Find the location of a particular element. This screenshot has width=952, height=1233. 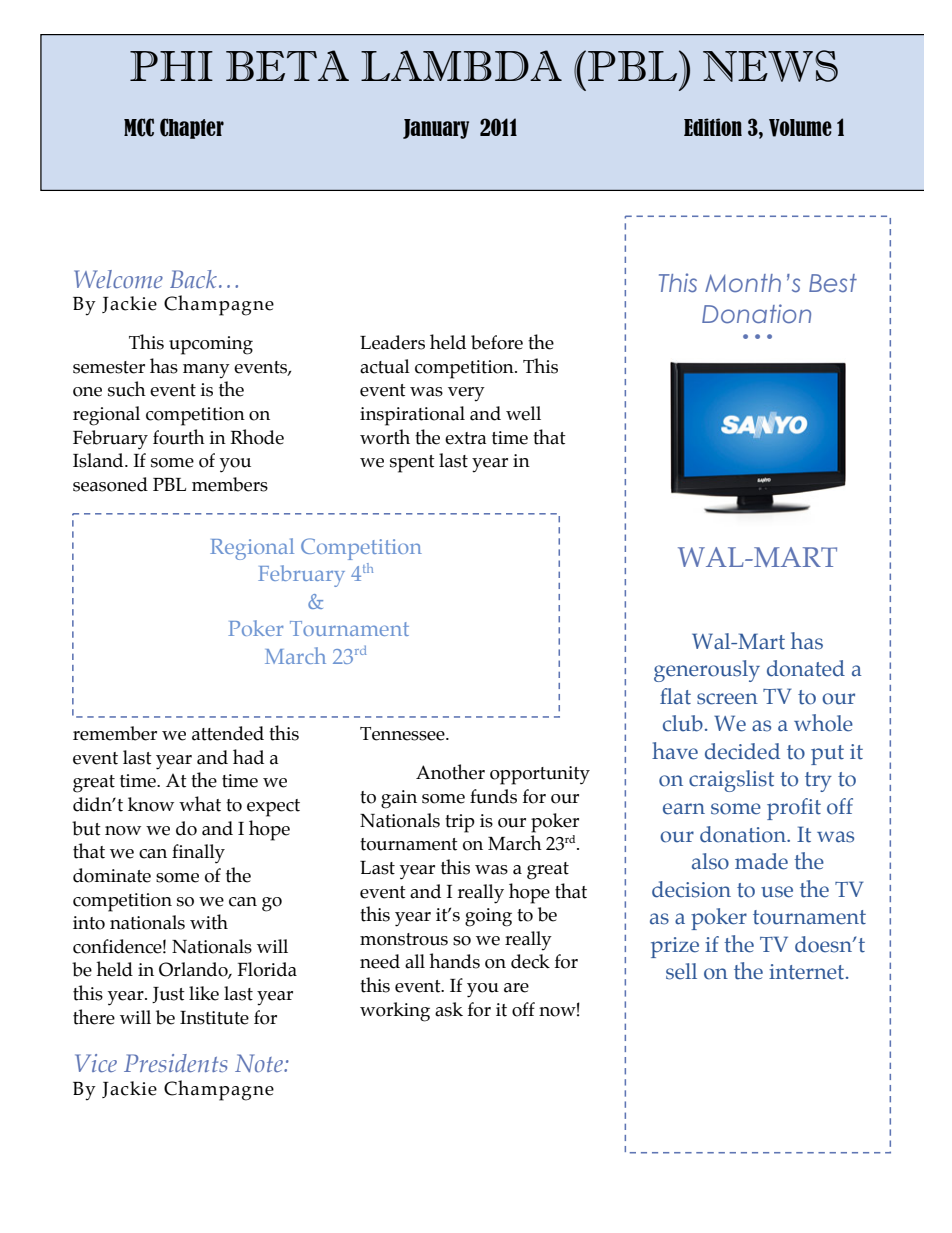

Best is located at coordinates (833, 283).
